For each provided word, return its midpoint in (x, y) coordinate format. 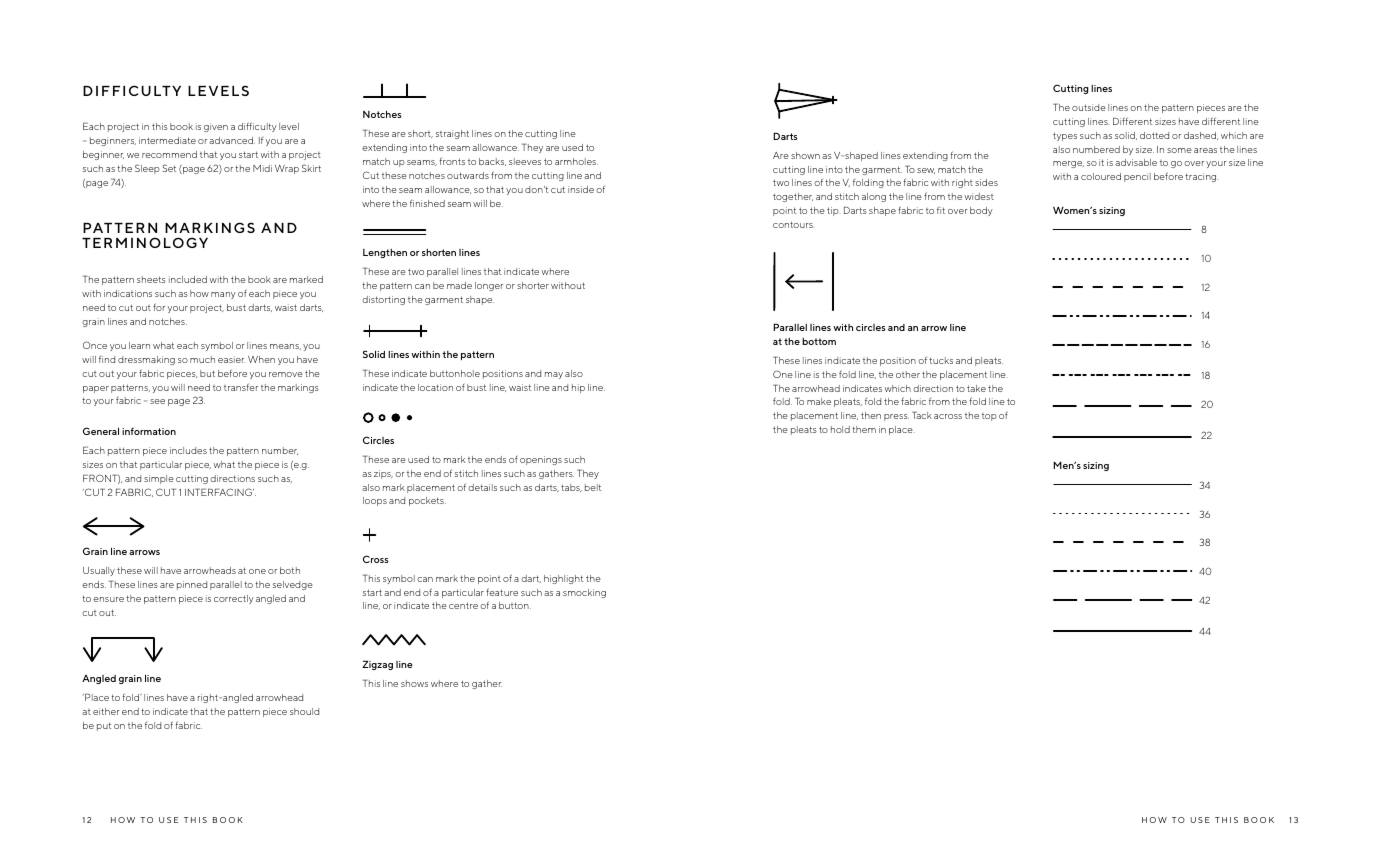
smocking (584, 593)
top (989, 417)
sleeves (525, 161)
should (304, 711)
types (1065, 136)
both (290, 570)
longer (489, 286)
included (188, 279)
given (216, 127)
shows (414, 683)
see (157, 401)
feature (502, 592)
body (981, 211)
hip (578, 388)
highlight (563, 579)
